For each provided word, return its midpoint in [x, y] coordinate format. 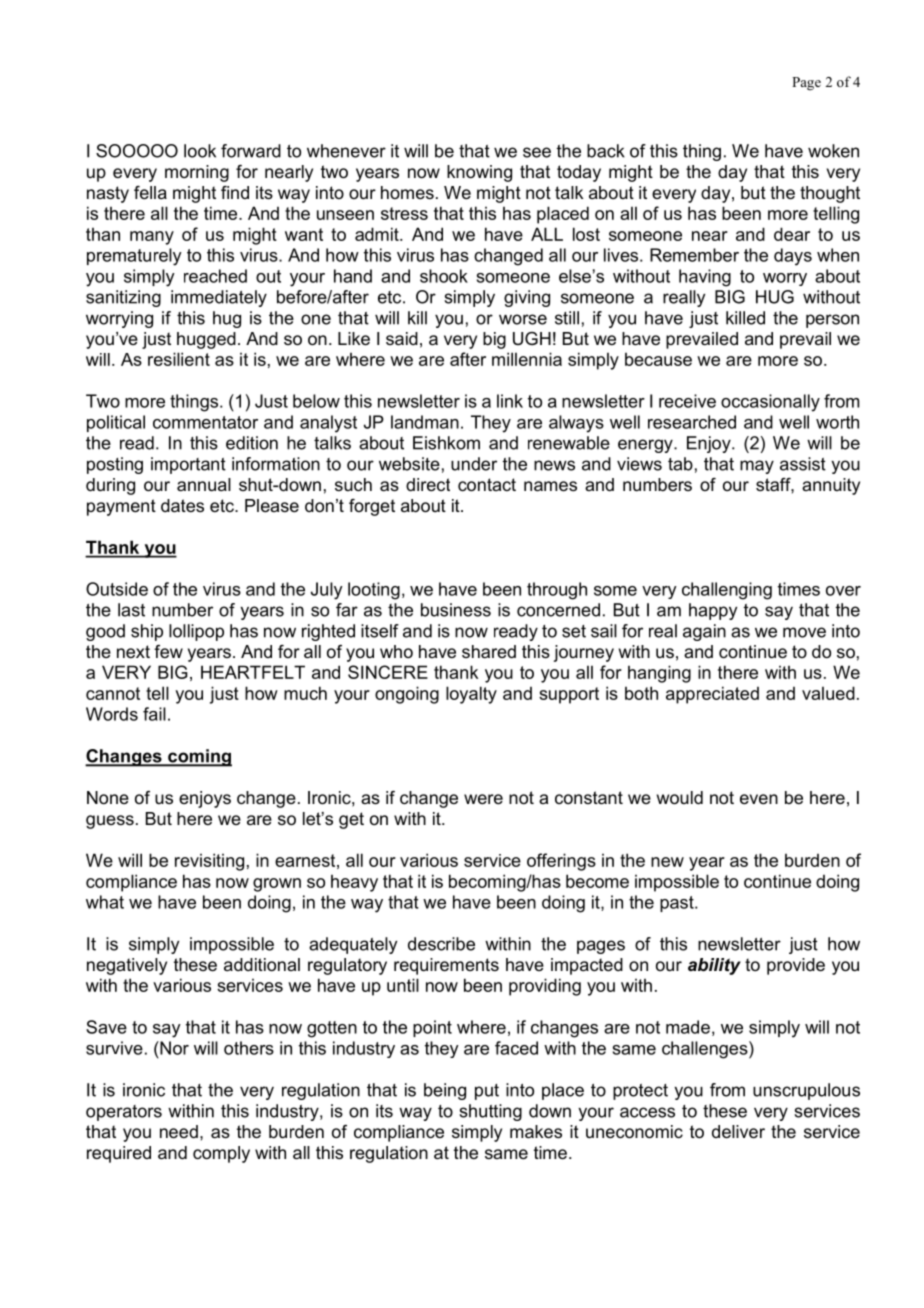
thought [830, 194]
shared [489, 651]
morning [197, 173]
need [179, 1132]
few [168, 651]
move [804, 632]
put [487, 1092]
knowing [479, 173]
